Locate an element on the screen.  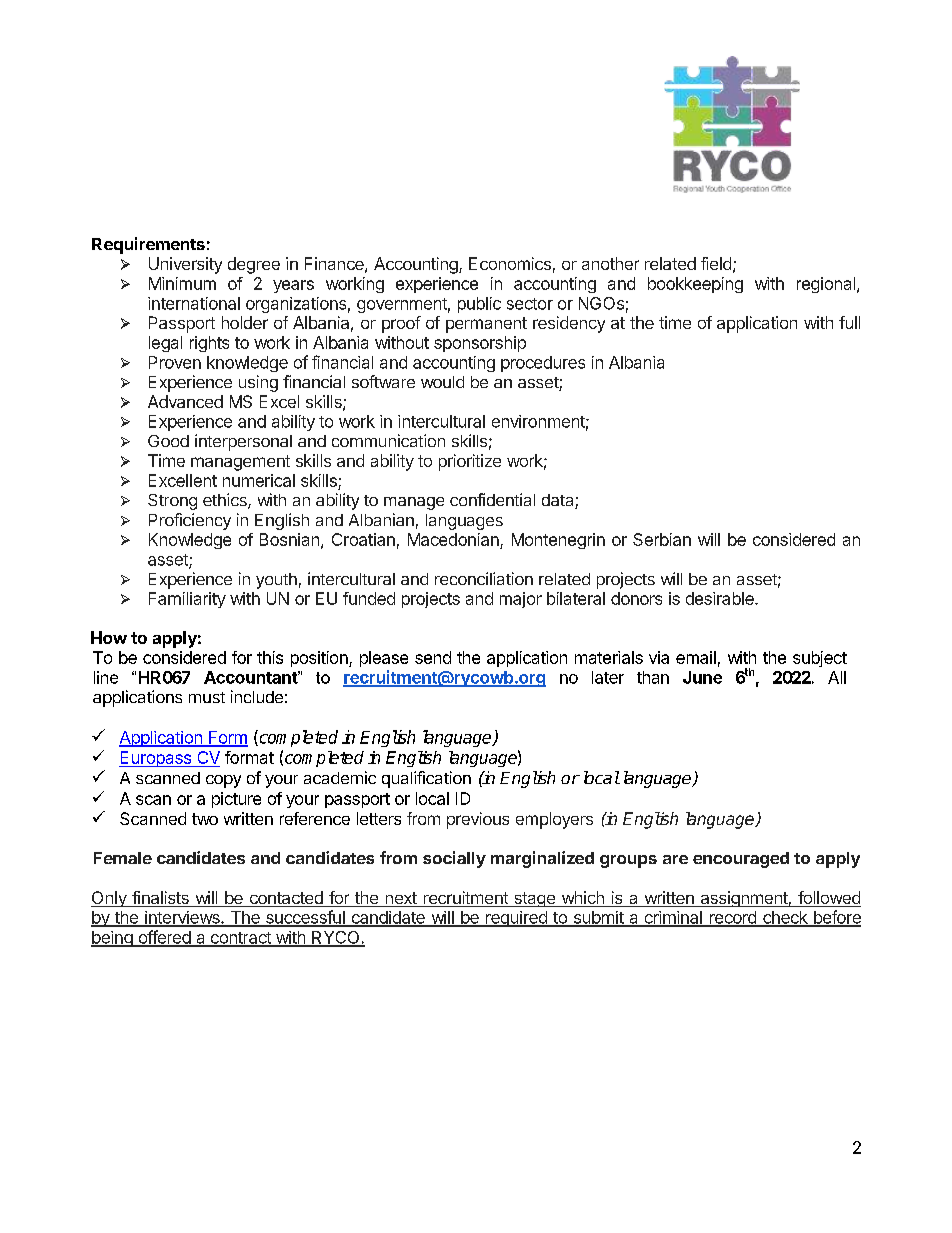
check is located at coordinates (785, 918).
